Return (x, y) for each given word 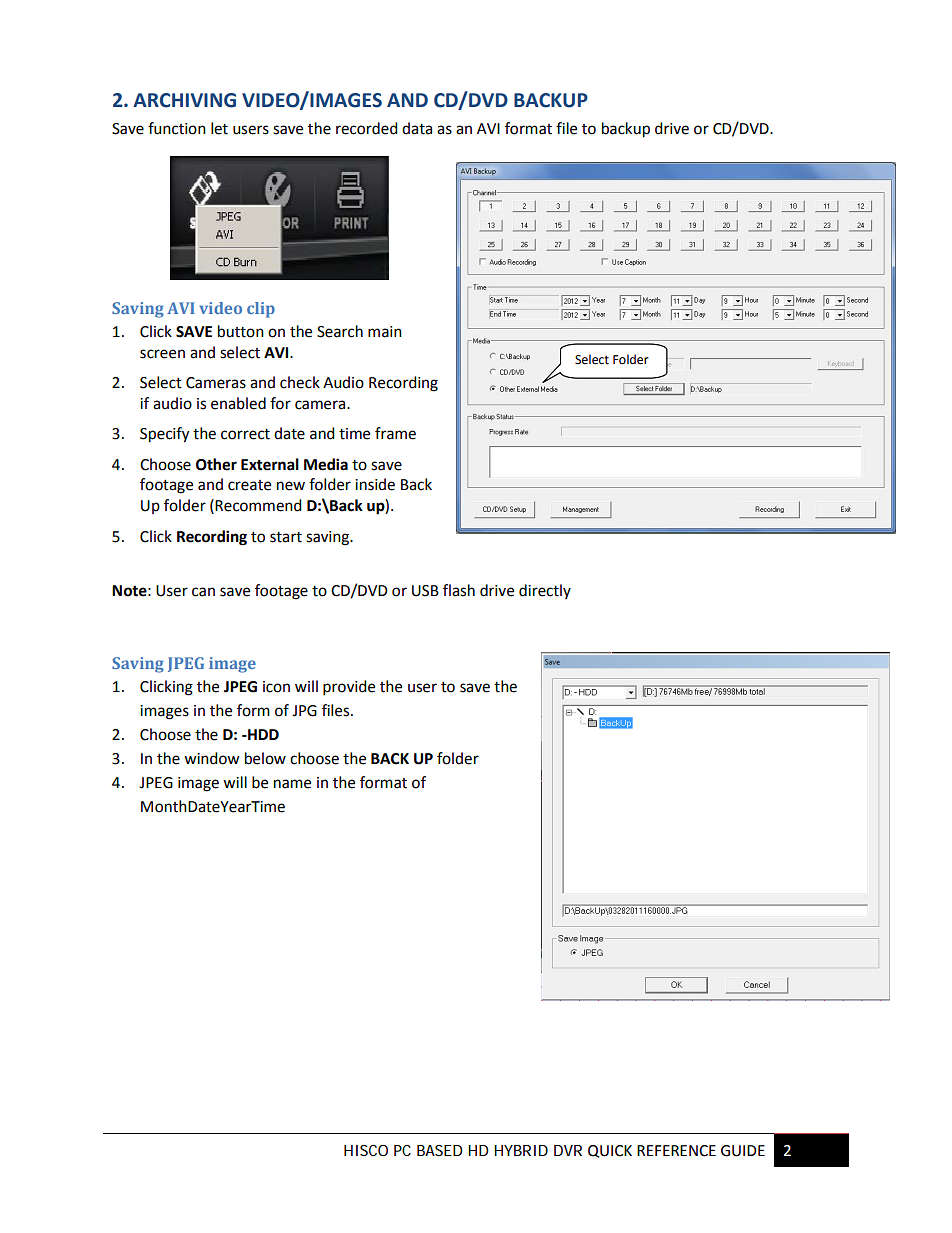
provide (349, 688)
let (219, 128)
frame (395, 433)
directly (545, 591)
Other (216, 464)
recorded (367, 128)
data (417, 128)
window (212, 758)
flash (459, 590)
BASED (440, 1150)
